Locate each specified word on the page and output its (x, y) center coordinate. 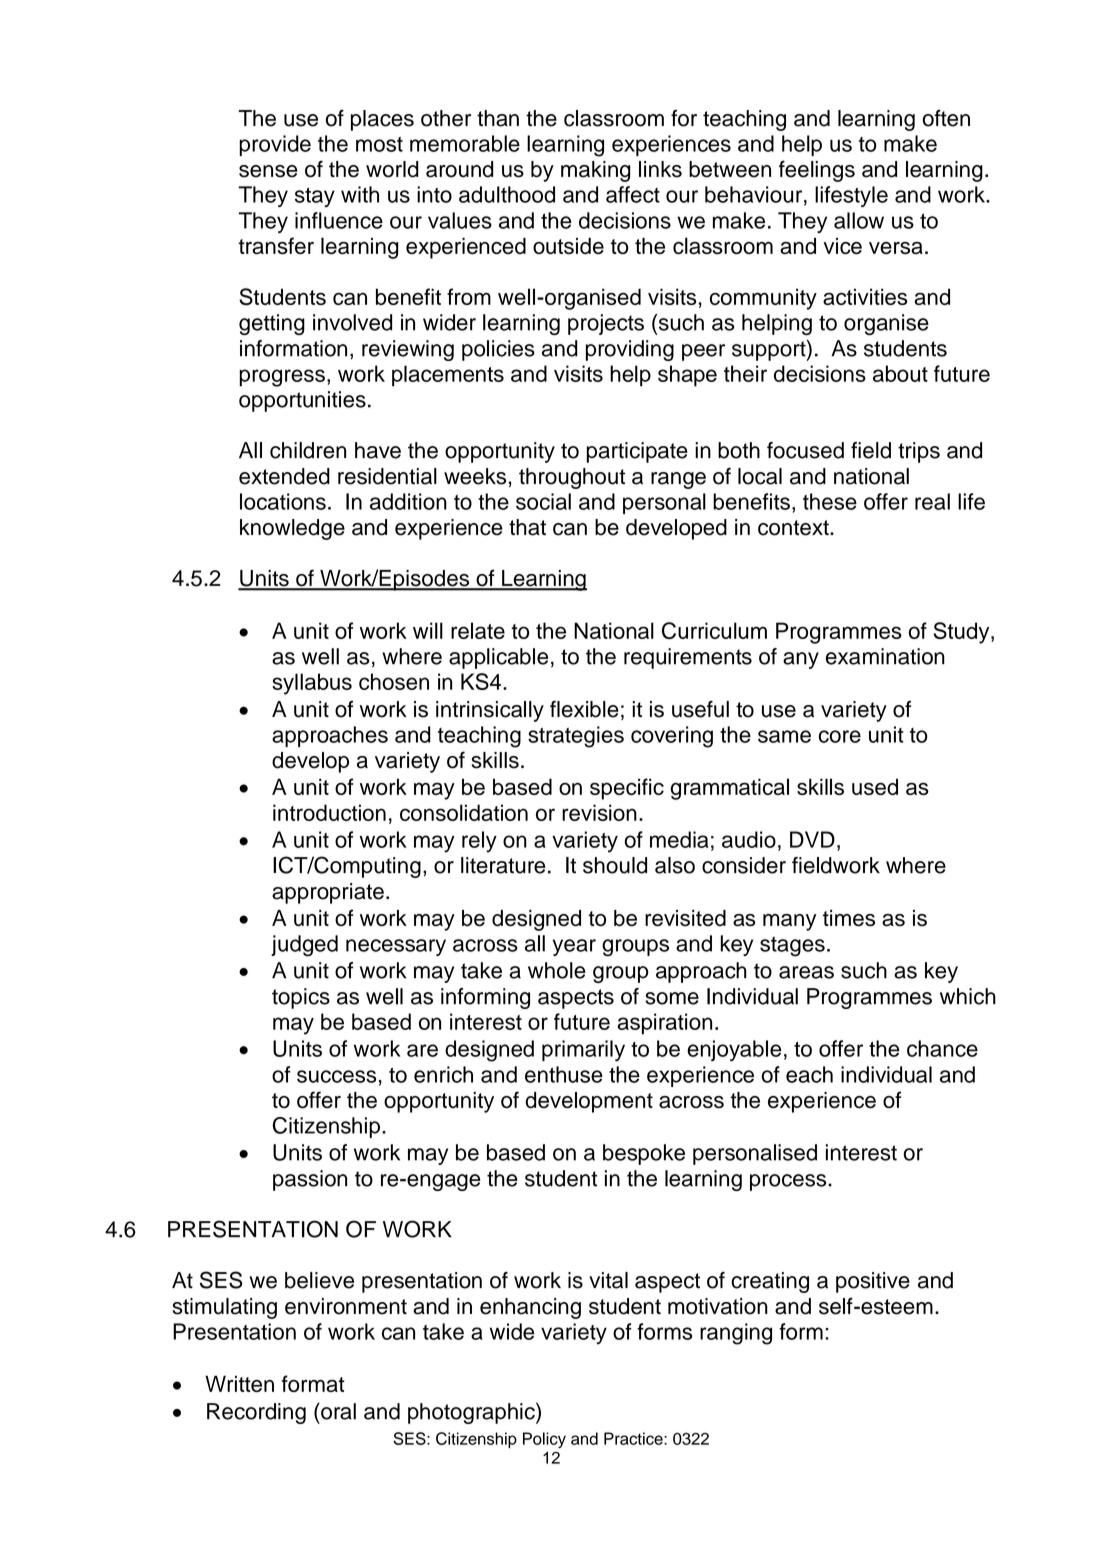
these (830, 501)
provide (275, 145)
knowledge (292, 529)
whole (557, 970)
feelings (817, 171)
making (595, 171)
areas (806, 972)
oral (337, 1411)
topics (301, 998)
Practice (634, 1438)
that (527, 527)
